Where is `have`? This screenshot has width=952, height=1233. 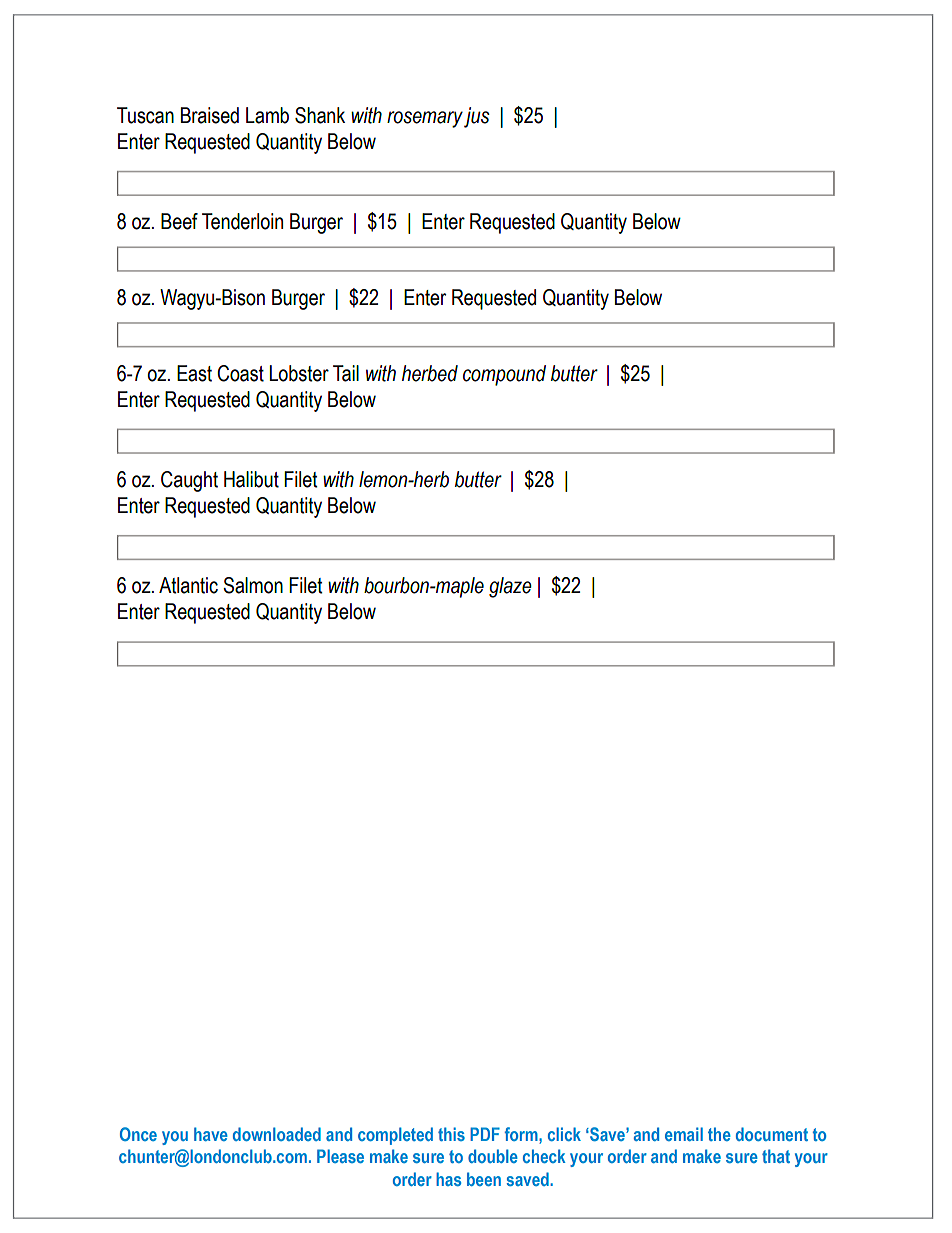
have is located at coordinates (211, 1134).
